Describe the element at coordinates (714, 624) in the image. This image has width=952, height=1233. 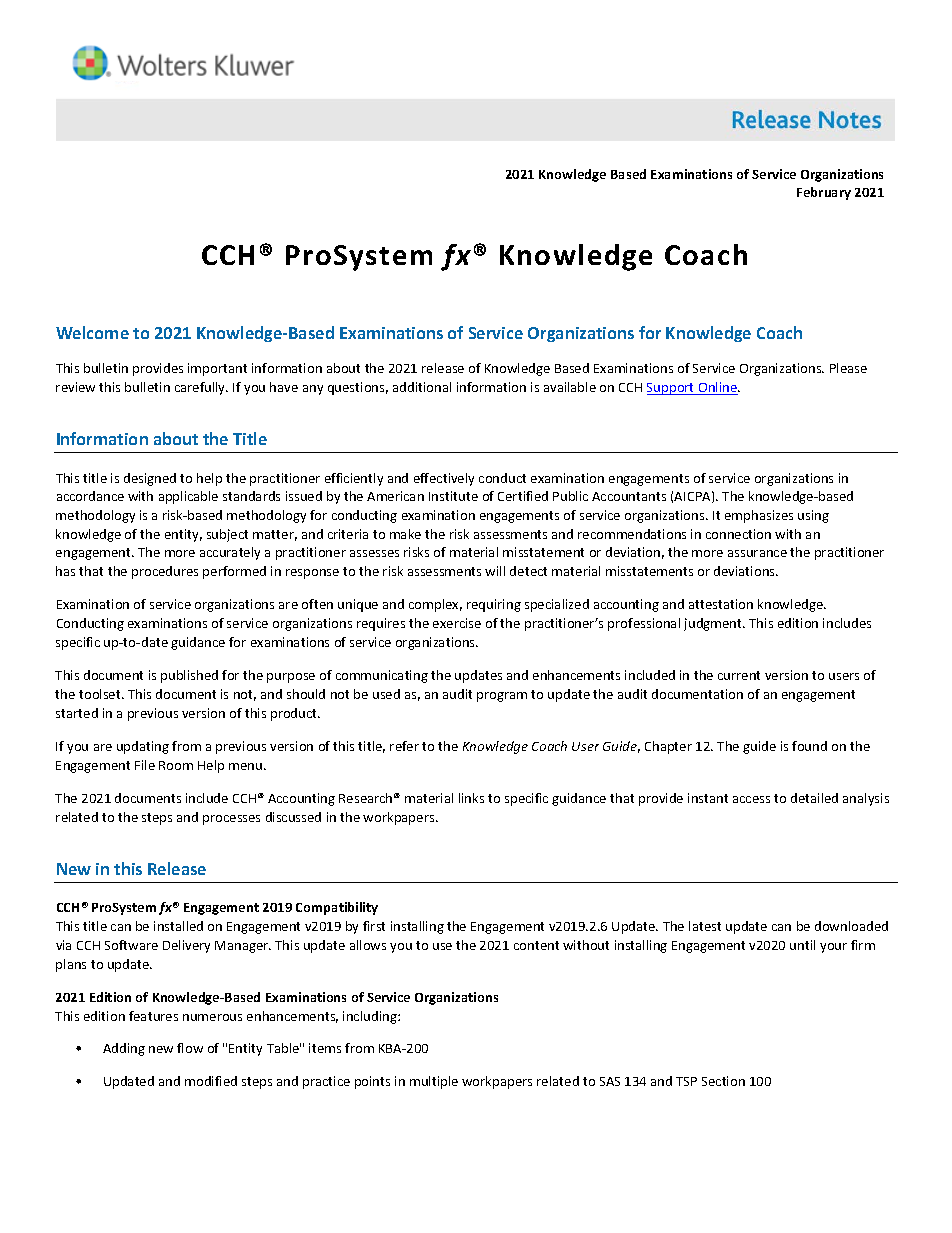
I see `judgment` at that location.
